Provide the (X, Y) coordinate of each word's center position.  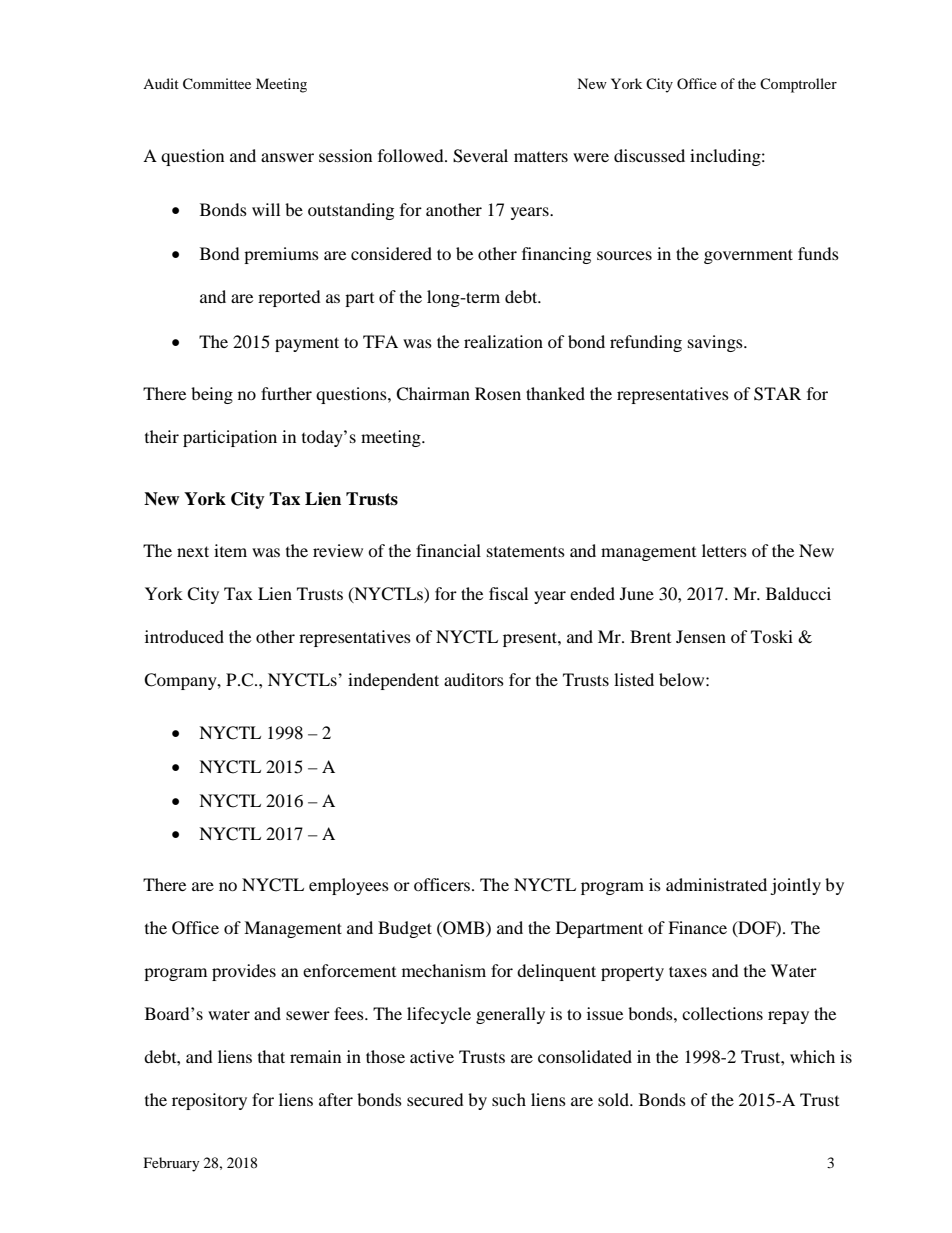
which (812, 1056)
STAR (777, 394)
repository (209, 1101)
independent (393, 681)
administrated (716, 884)
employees (349, 886)
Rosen (498, 393)
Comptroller (798, 85)
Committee (217, 84)
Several (480, 156)
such (509, 1099)
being (212, 395)
